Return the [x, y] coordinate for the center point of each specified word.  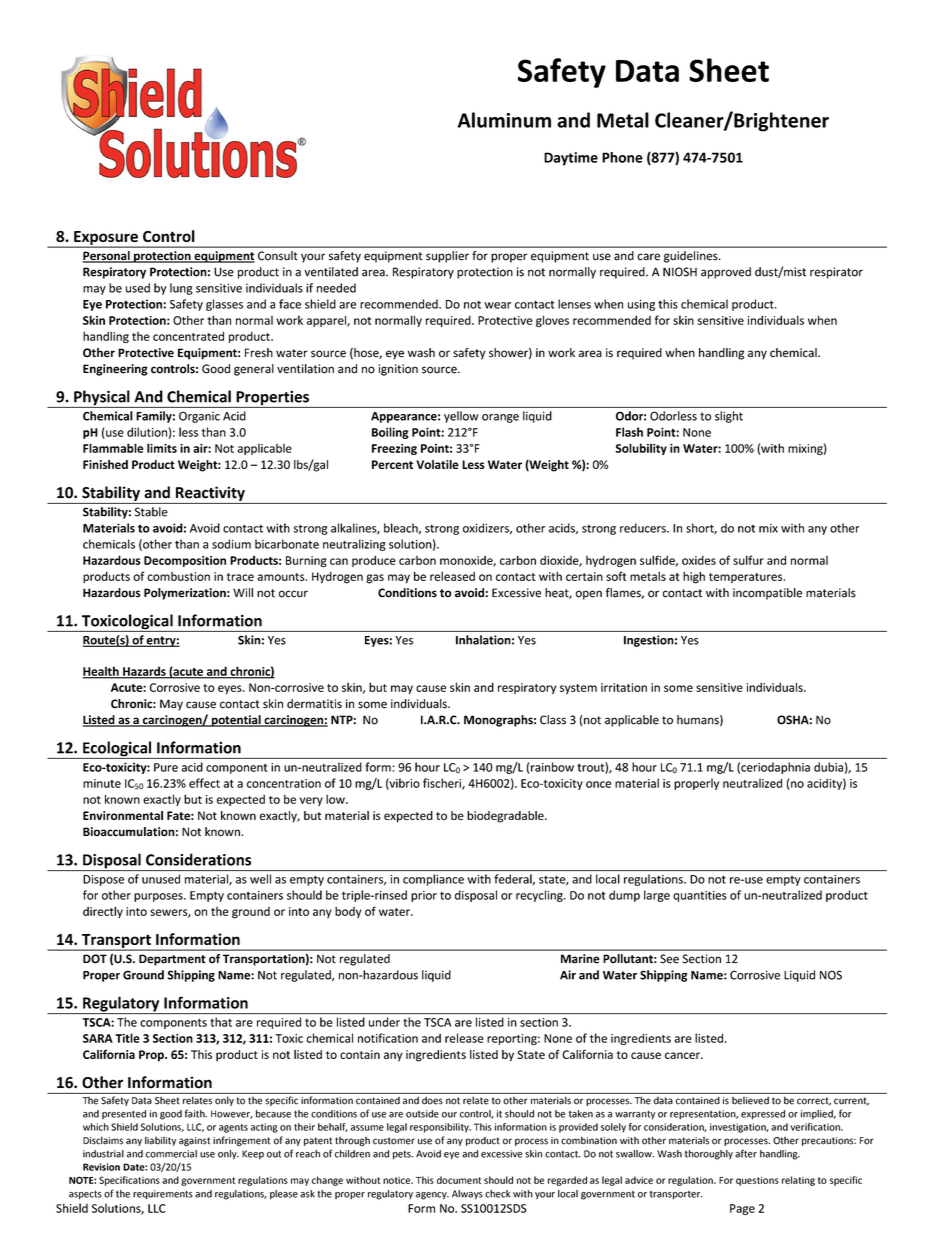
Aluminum [504, 120]
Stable [151, 512]
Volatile [437, 464]
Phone [622, 157]
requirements [163, 1194]
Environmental [123, 815]
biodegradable [506, 817]
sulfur [748, 560]
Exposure [106, 239]
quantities [700, 896]
